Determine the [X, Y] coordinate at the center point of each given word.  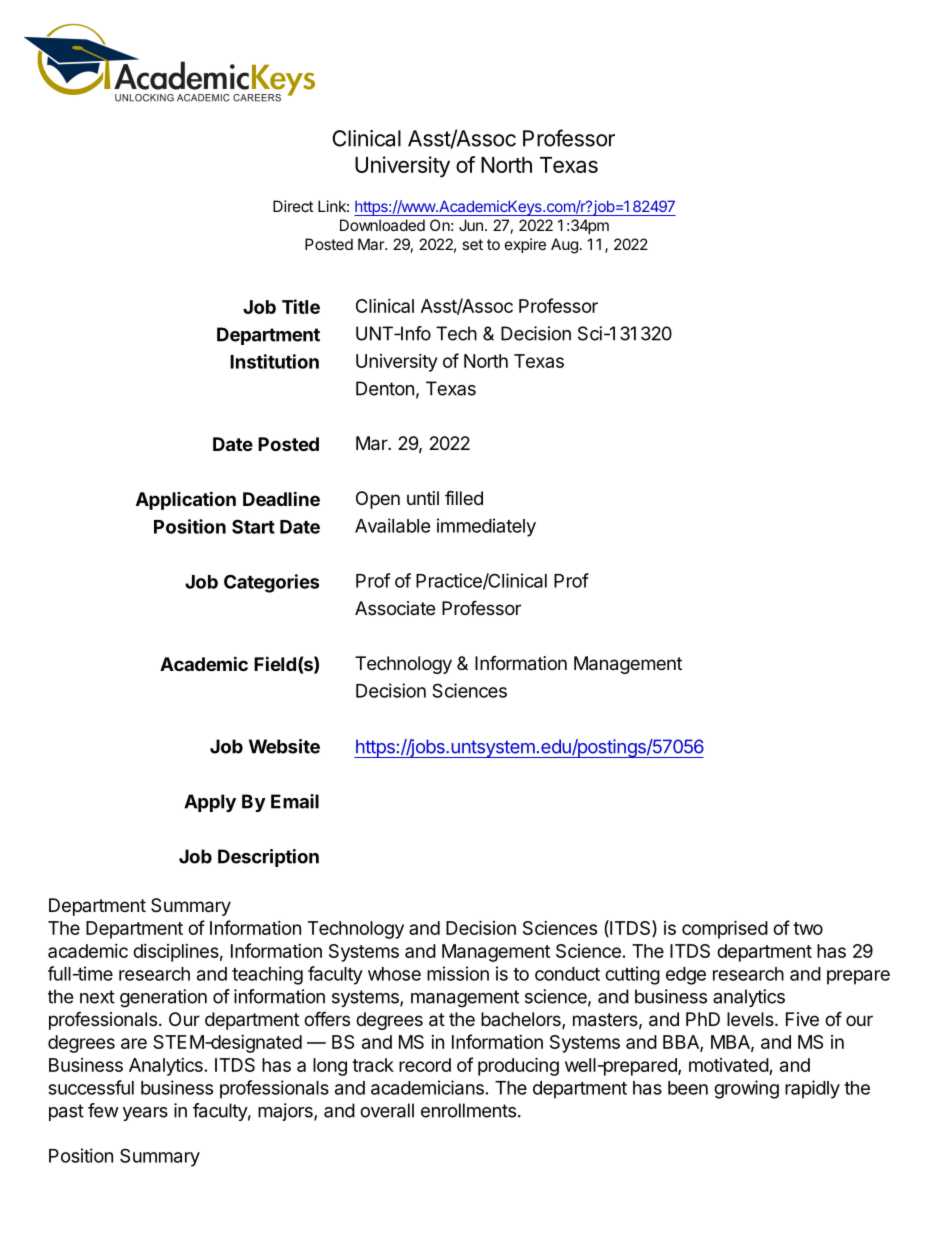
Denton [385, 388]
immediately [486, 527]
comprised [725, 929]
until [423, 498]
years [145, 1114]
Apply [210, 803]
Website [284, 746]
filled [464, 497]
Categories [271, 583]
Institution [274, 361]
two [808, 928]
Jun [471, 225]
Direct [293, 206]
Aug [564, 246]
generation [163, 998]
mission [458, 973]
